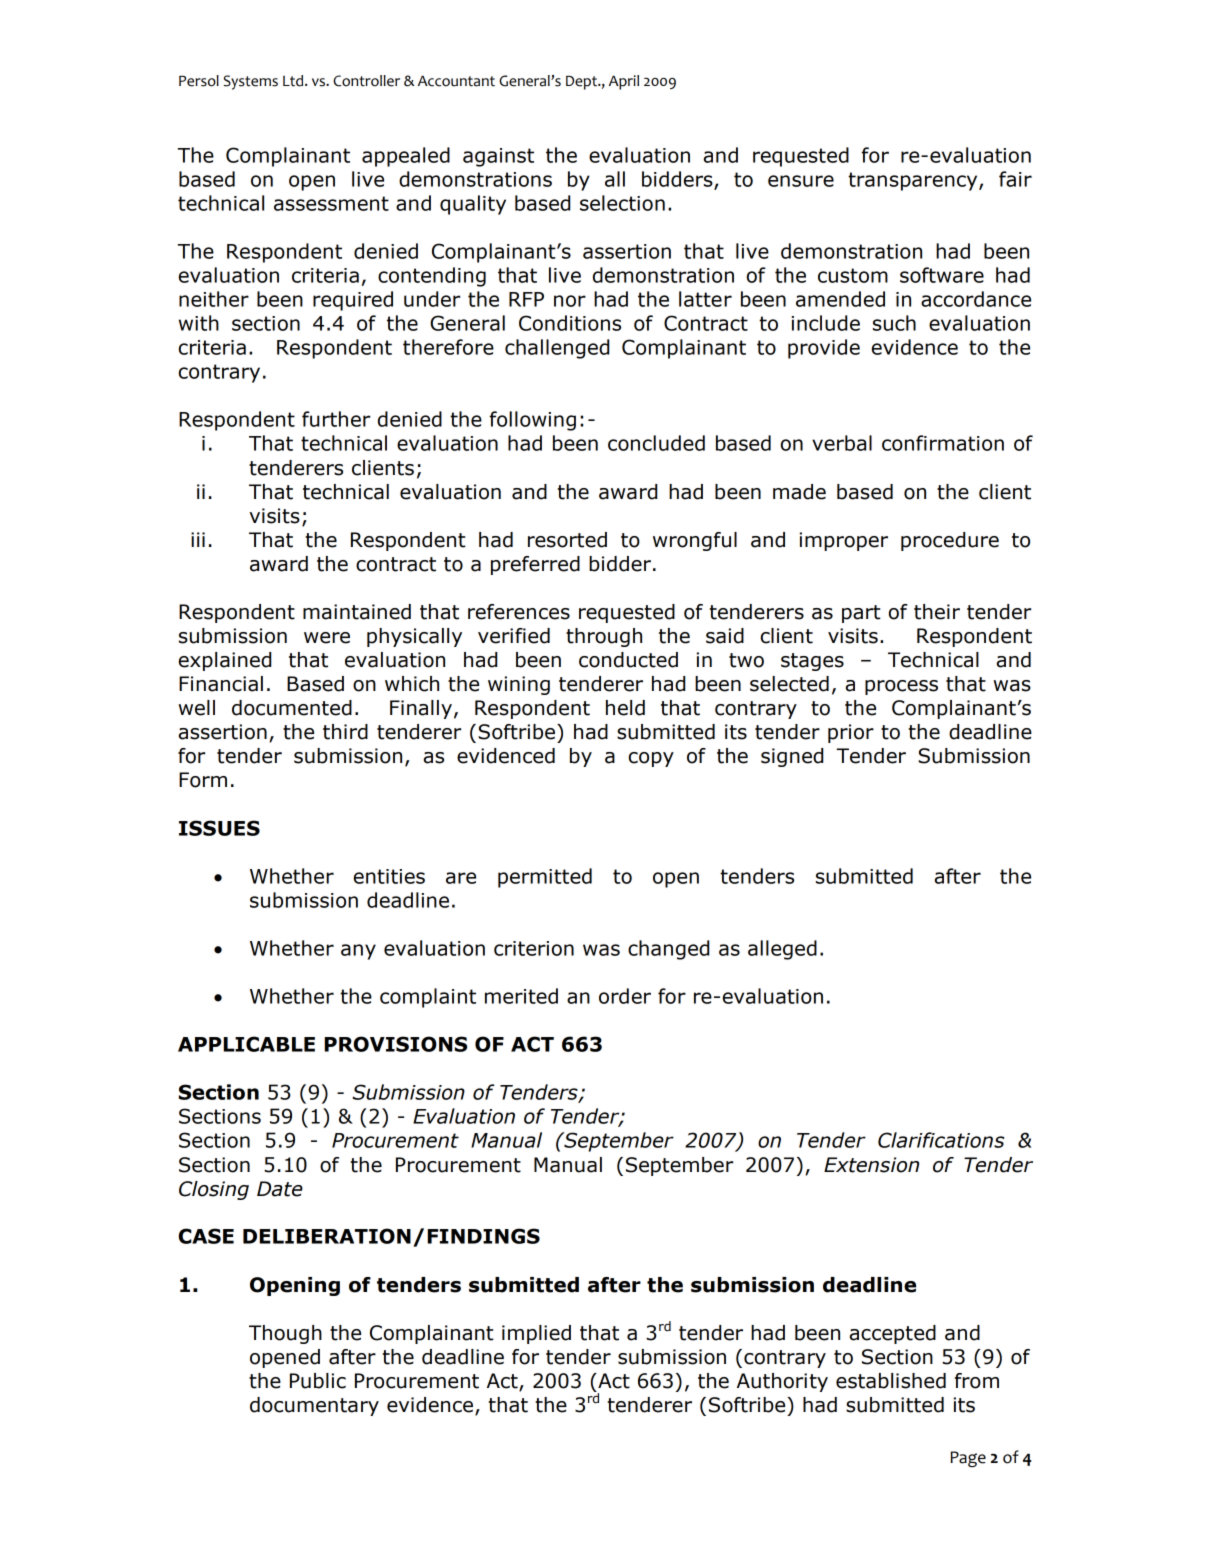 The image size is (1210, 1566). What do you see at coordinates (914, 181) in the screenshot?
I see `transparency` at bounding box center [914, 181].
